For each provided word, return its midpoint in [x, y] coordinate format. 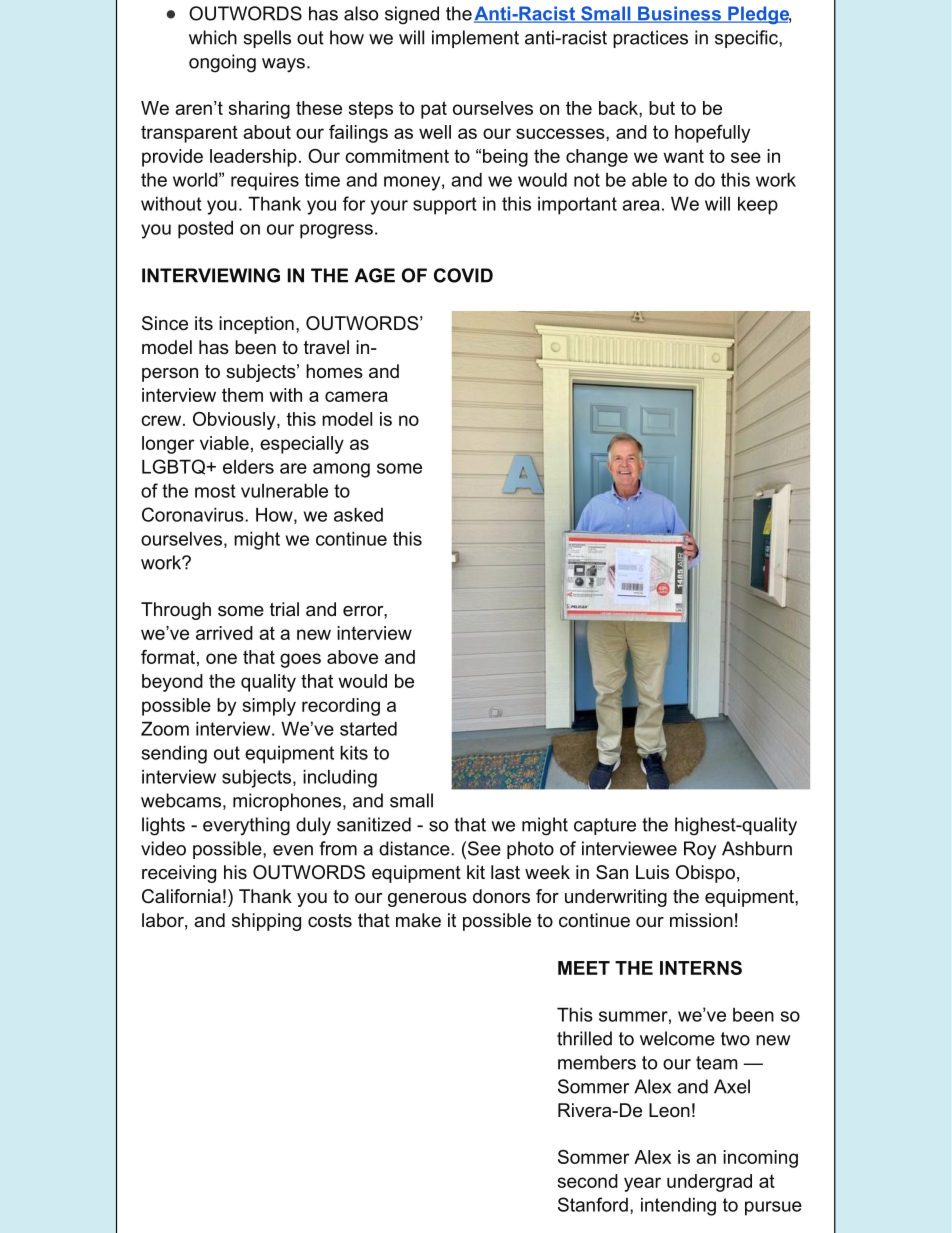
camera [356, 396]
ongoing [222, 63]
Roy [700, 850]
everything [246, 826]
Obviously [235, 421]
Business [679, 14]
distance [415, 848]
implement [475, 39]
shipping [266, 922]
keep [758, 205]
